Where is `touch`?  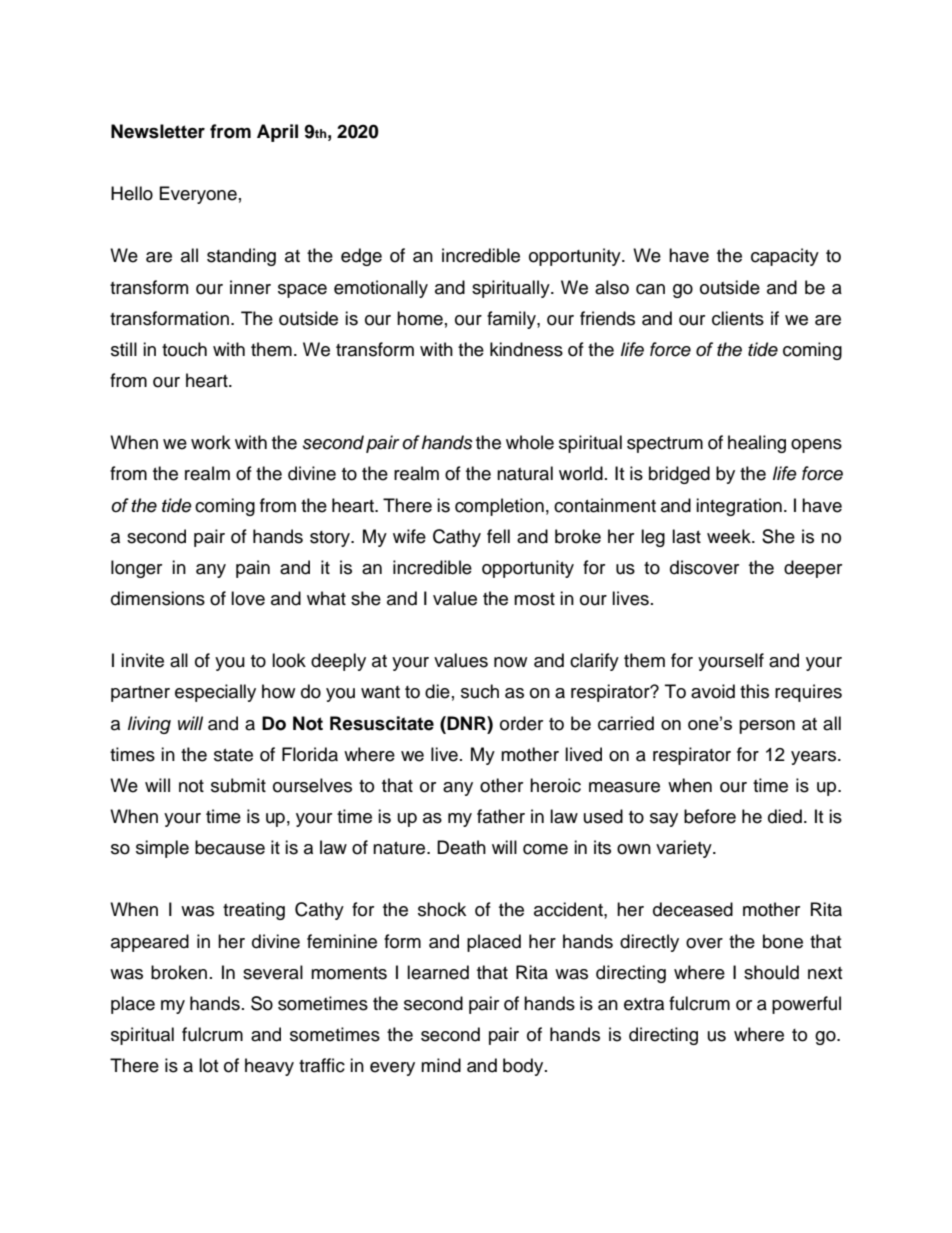
touch is located at coordinates (184, 349).
